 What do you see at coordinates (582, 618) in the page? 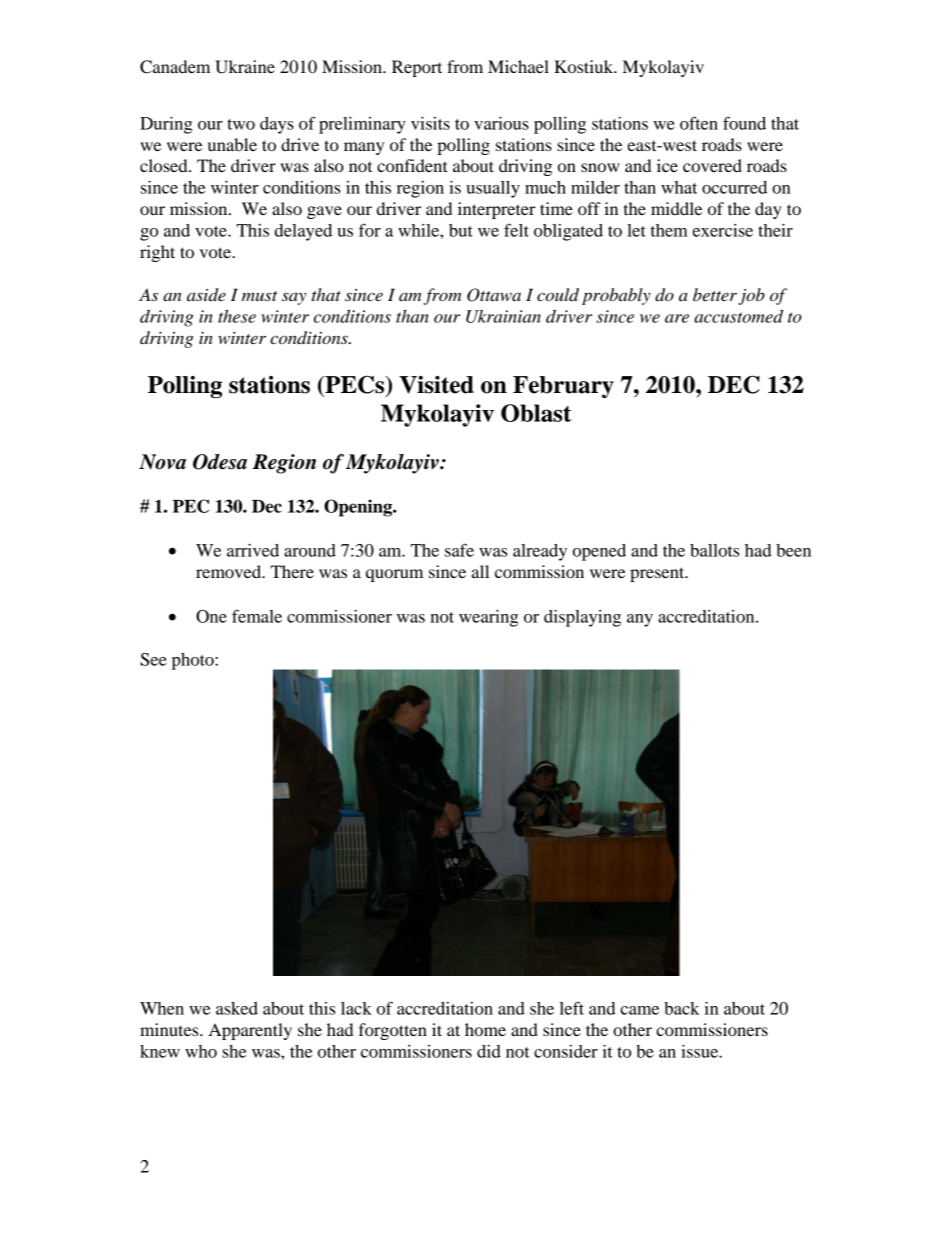
I see `displaying` at bounding box center [582, 618].
